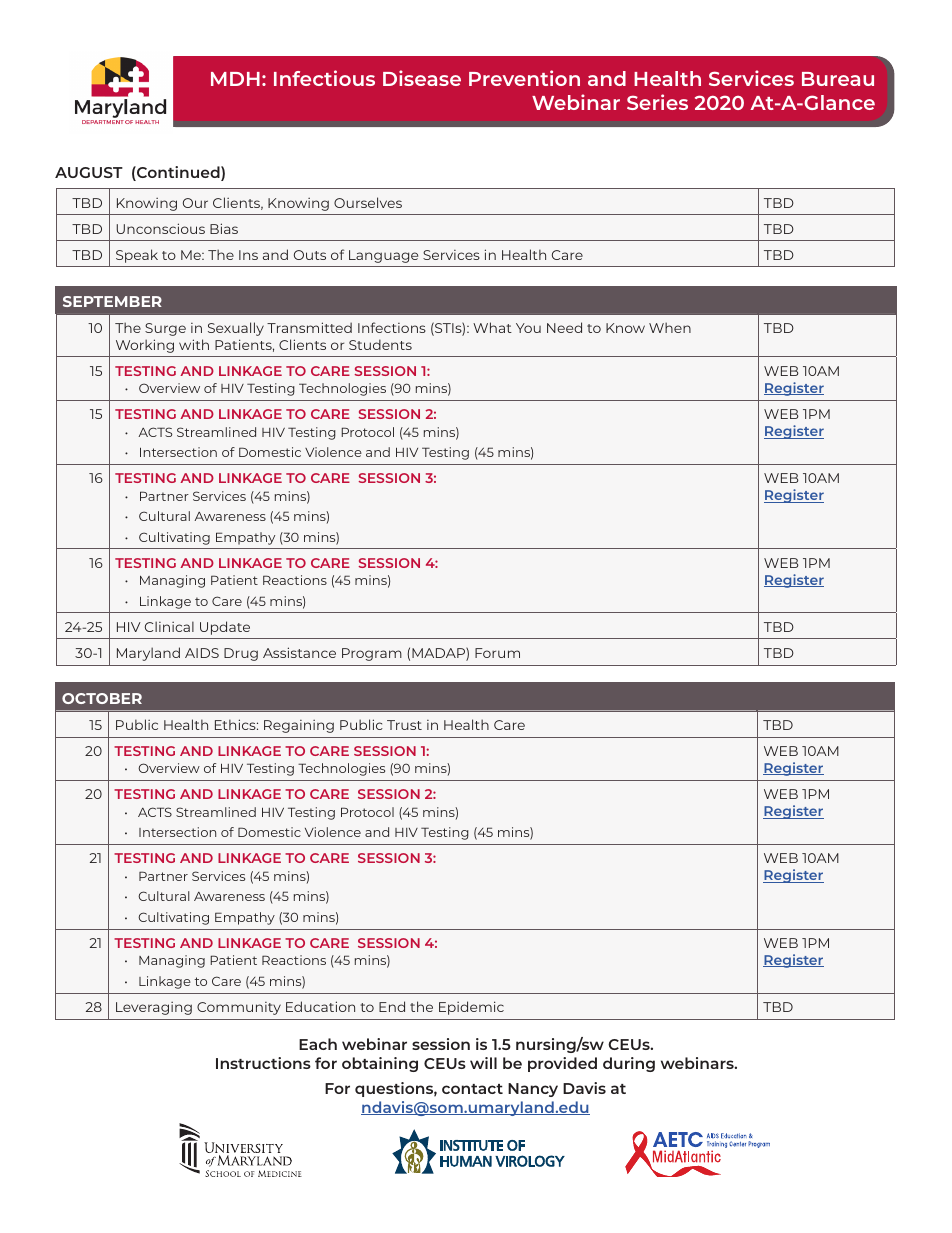 This screenshot has width=952, height=1233. Describe the element at coordinates (483, 1063) in the screenshot. I see `will` at that location.
